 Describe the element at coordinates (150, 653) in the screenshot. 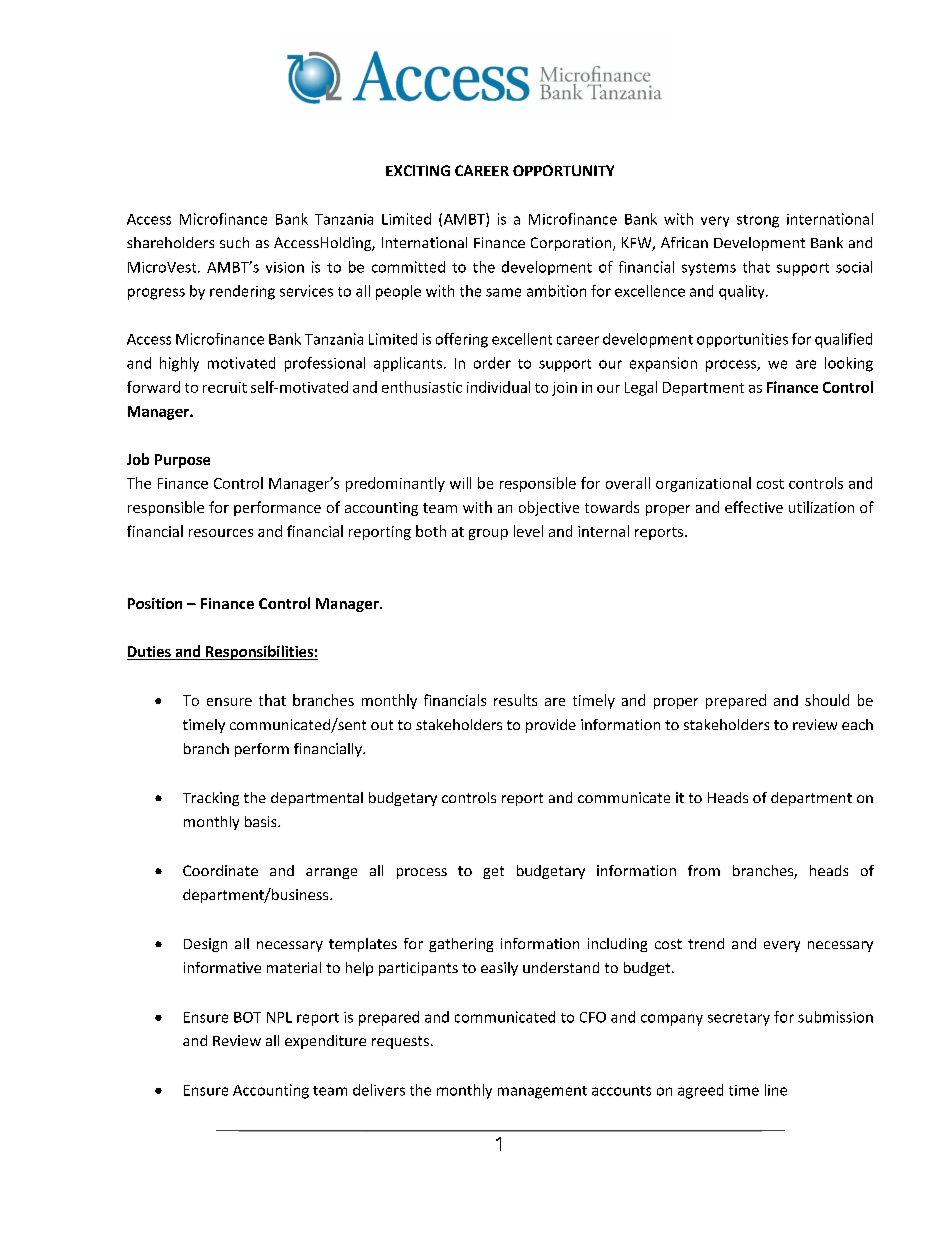

I see `Duties` at that location.
